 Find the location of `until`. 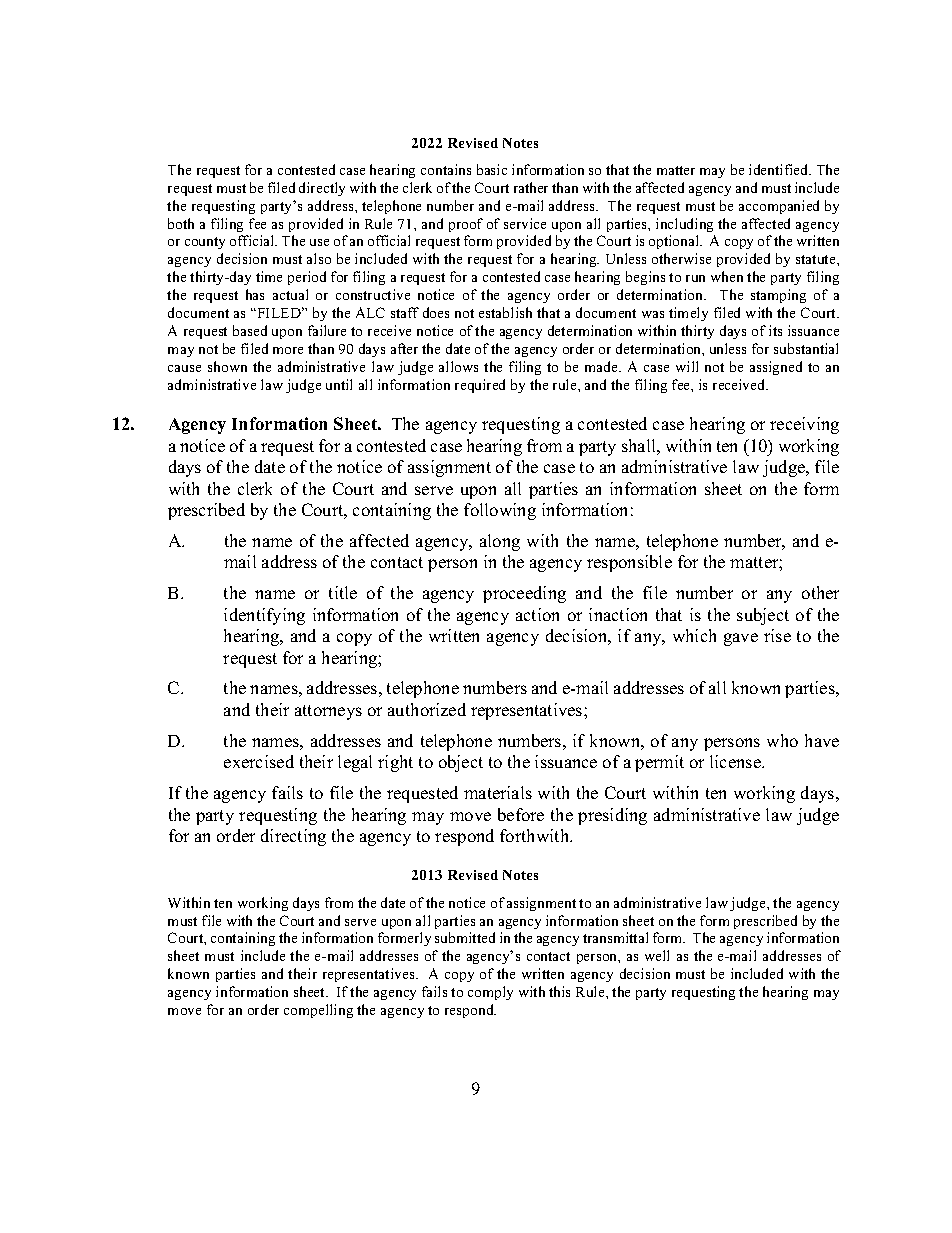

until is located at coordinates (339, 384).
